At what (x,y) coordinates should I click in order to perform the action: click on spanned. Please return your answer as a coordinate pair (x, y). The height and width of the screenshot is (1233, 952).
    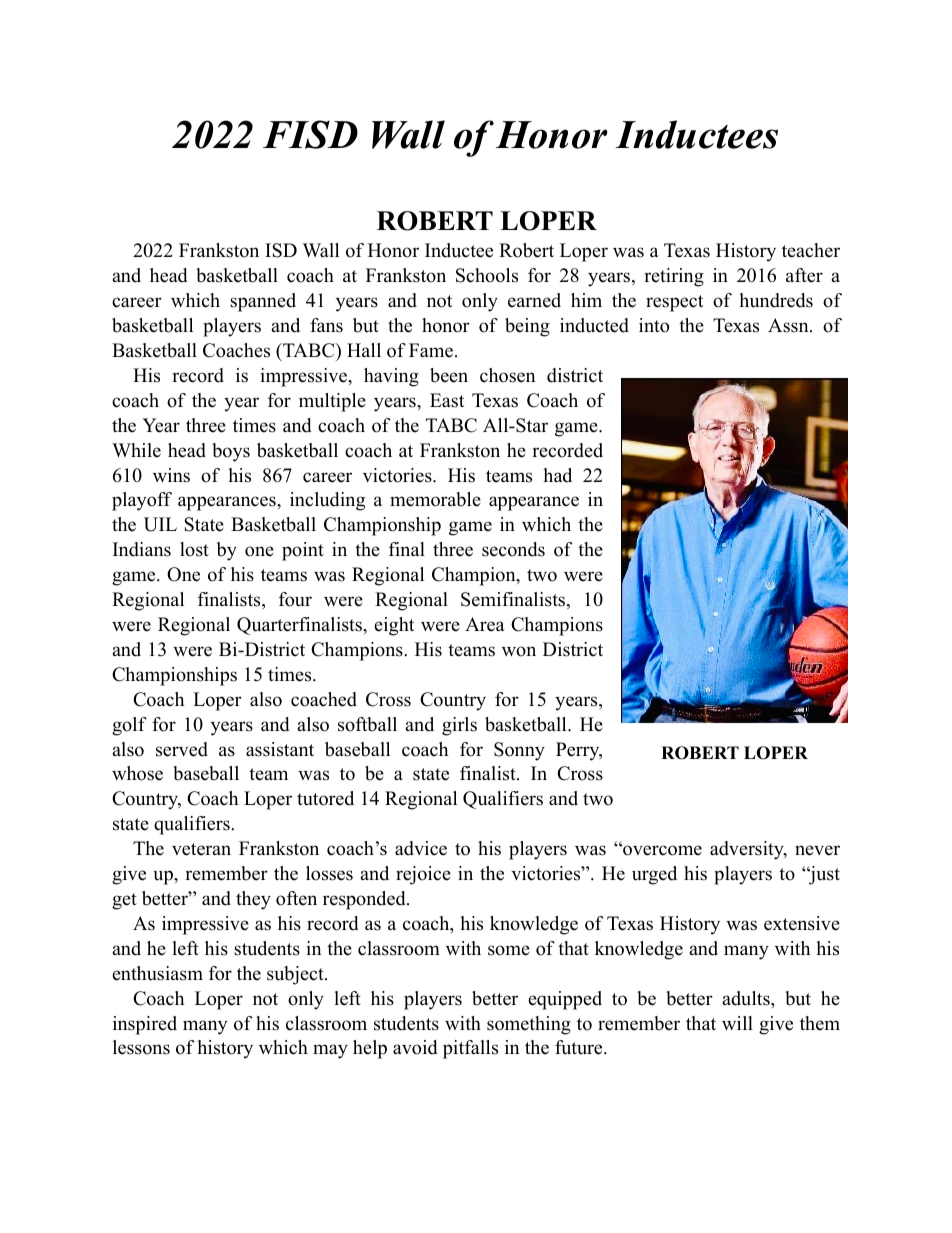
    Looking at the image, I should click on (263, 302).
